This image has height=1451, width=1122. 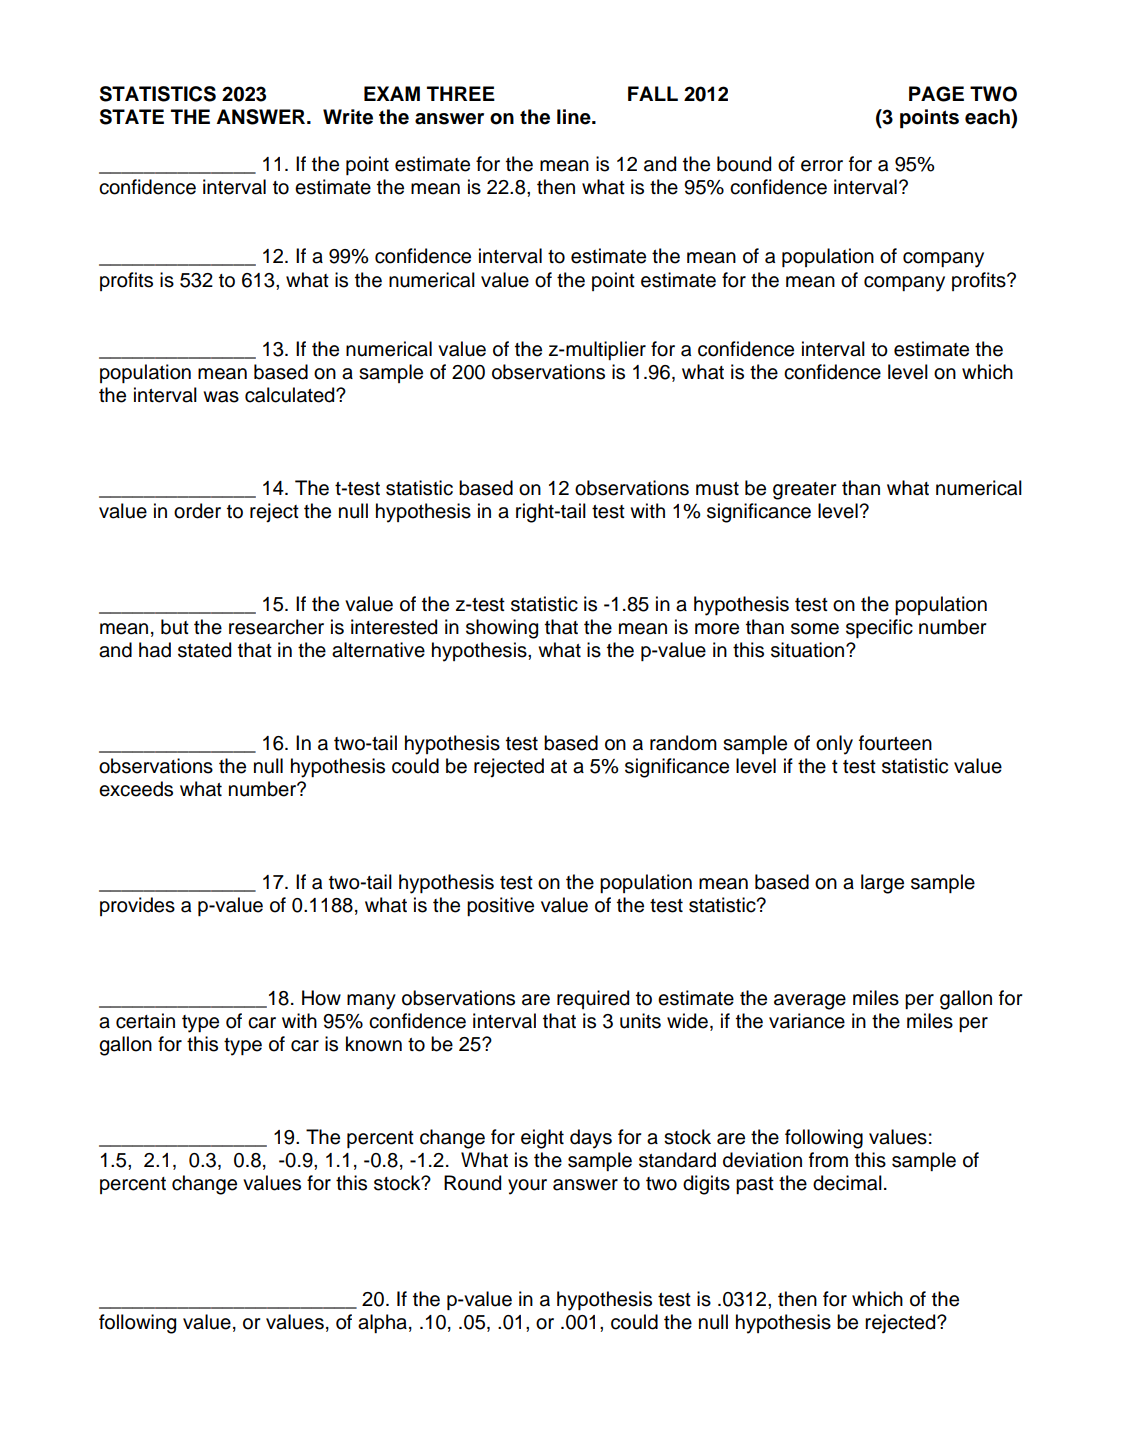 I want to click on had, so click(x=155, y=650).
